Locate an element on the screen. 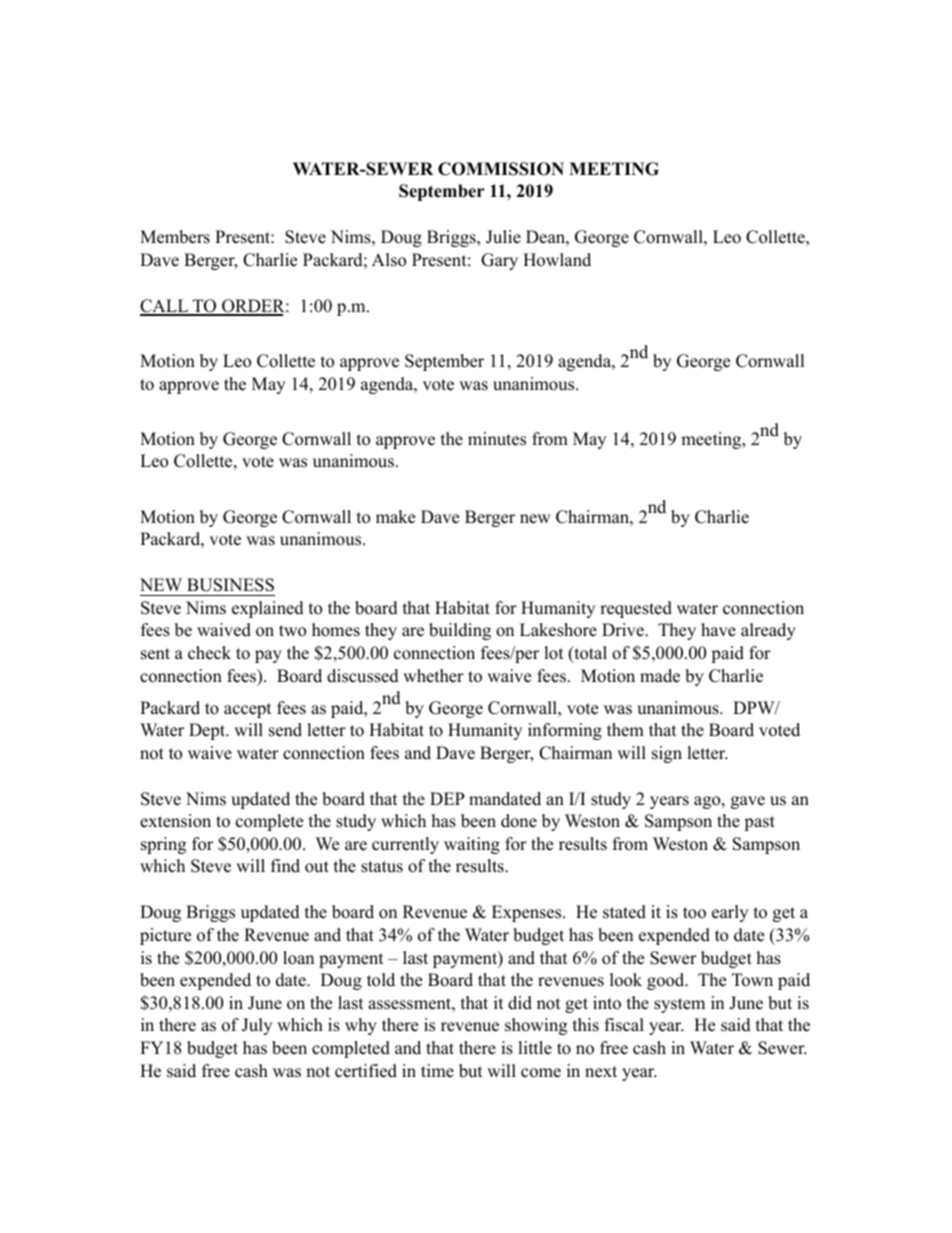 The image size is (952, 1233). July is located at coordinates (257, 1026).
